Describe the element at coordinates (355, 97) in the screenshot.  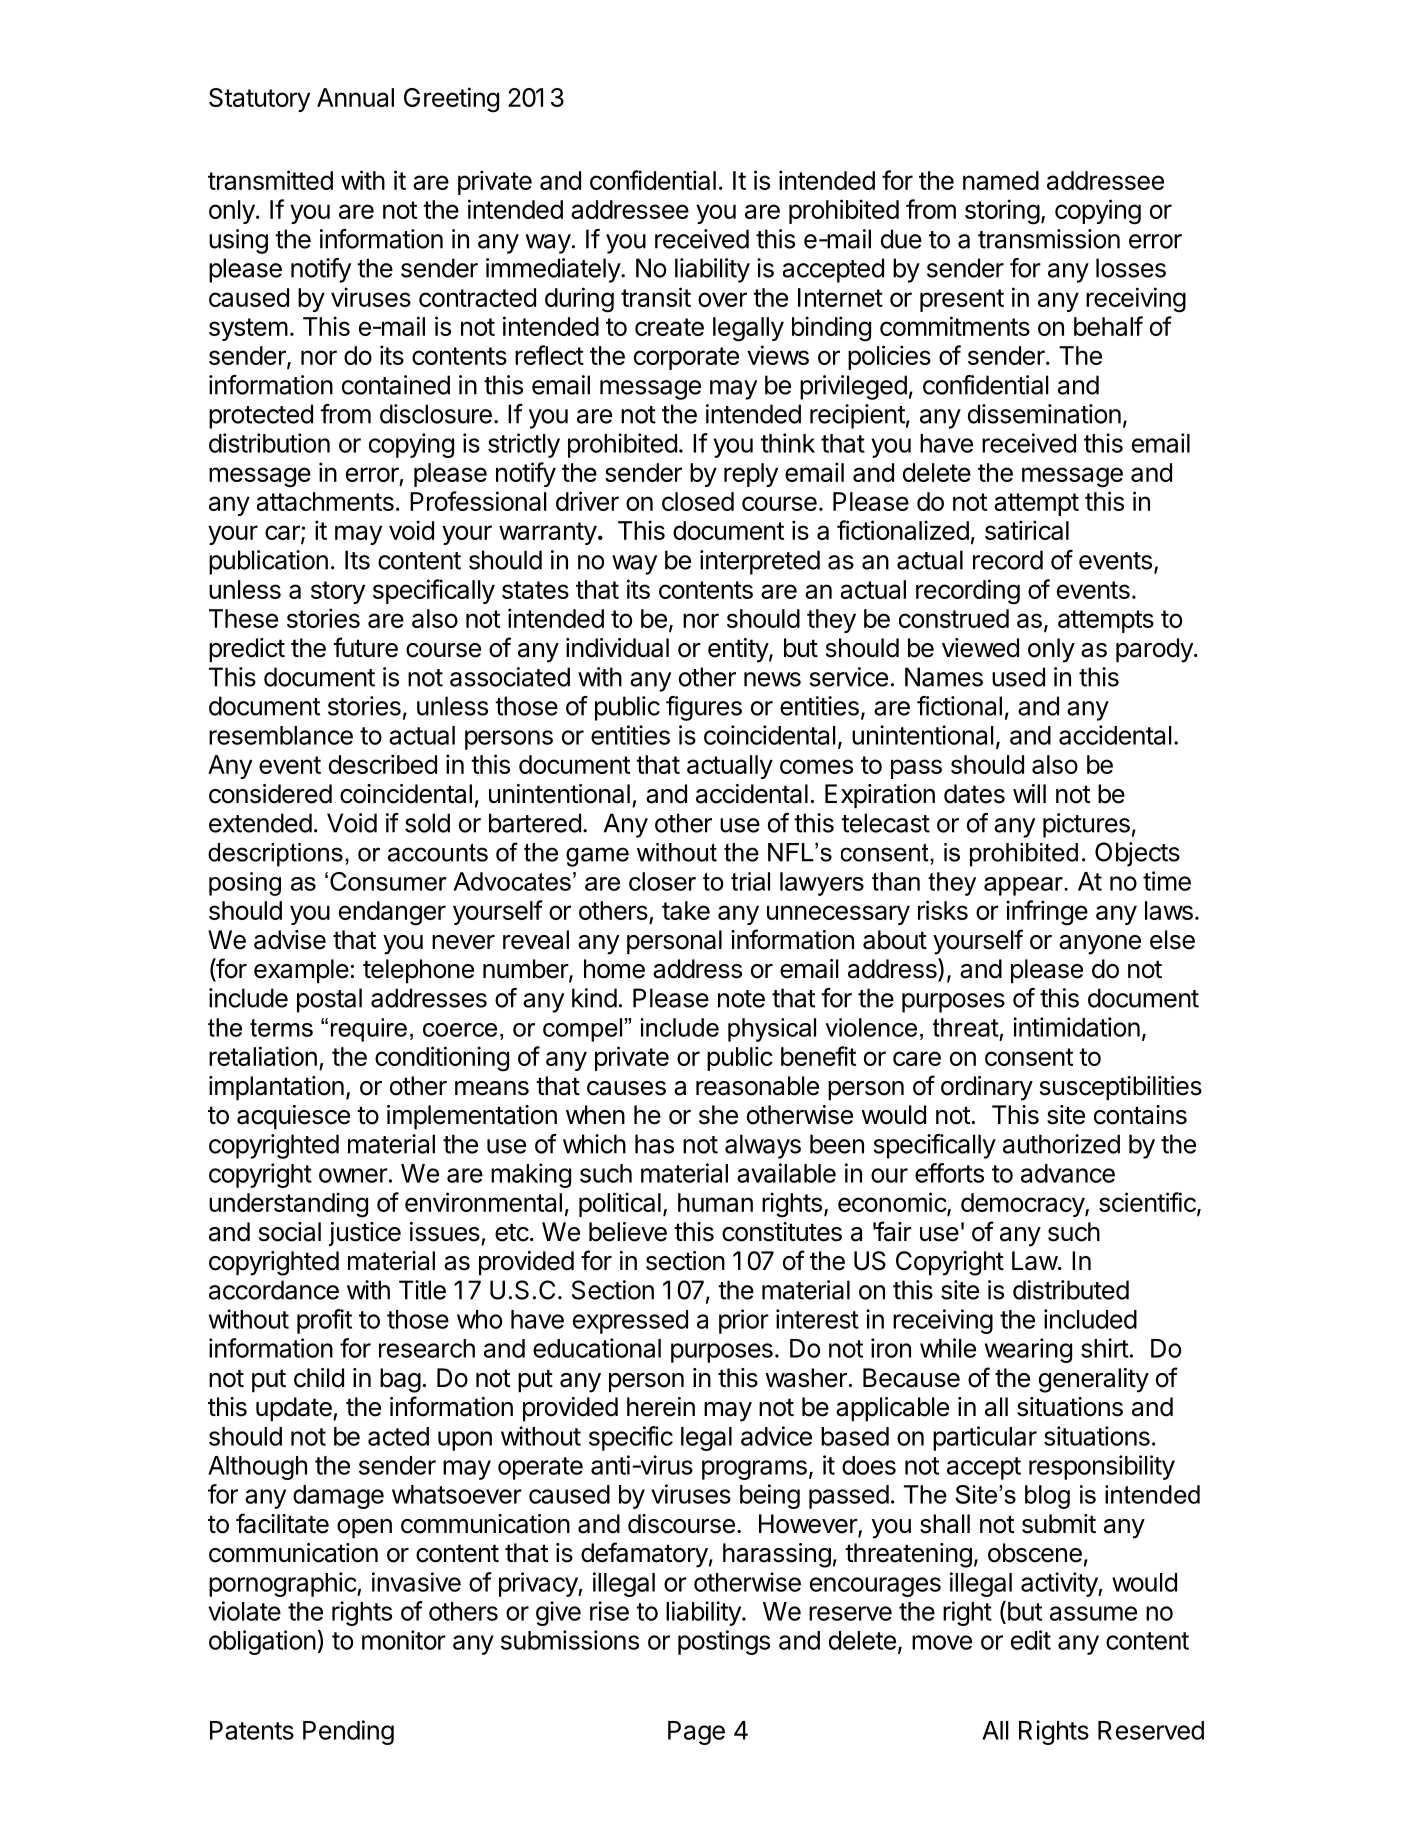
I see `Annual` at that location.
